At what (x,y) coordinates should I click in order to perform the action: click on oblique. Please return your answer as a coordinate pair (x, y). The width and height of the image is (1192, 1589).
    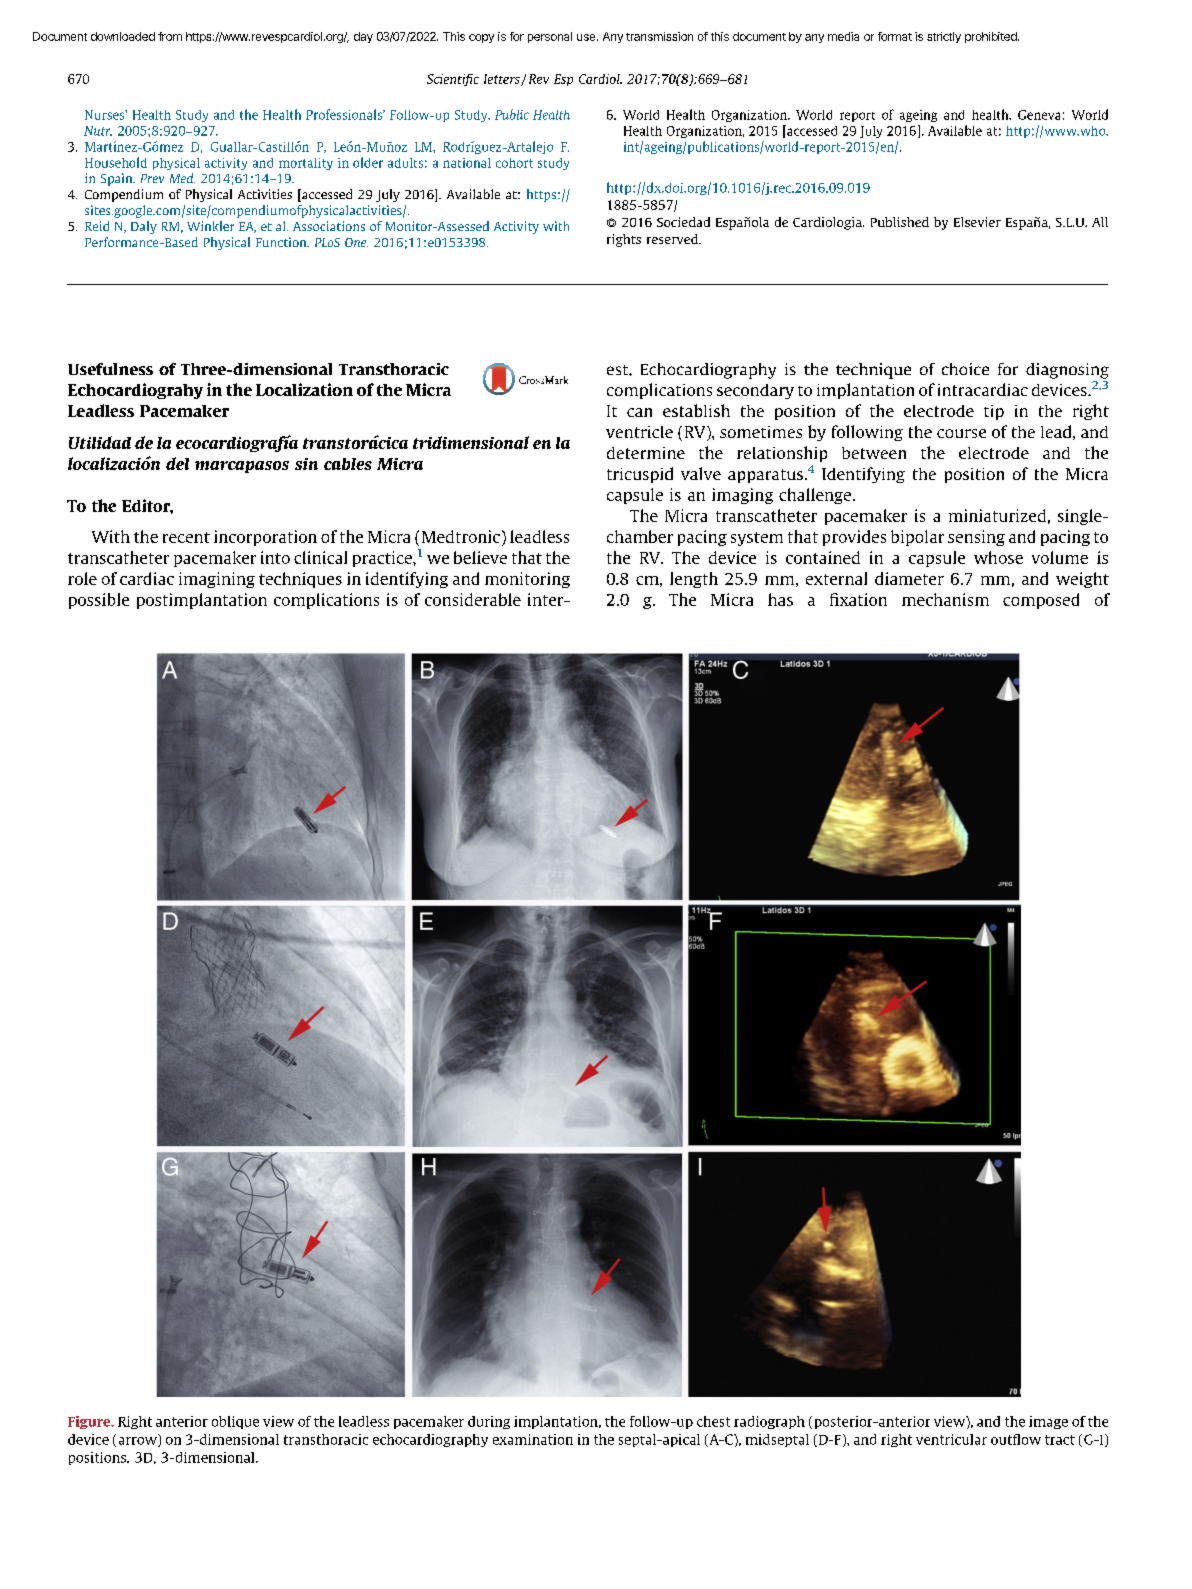
    Looking at the image, I should click on (235, 1422).
